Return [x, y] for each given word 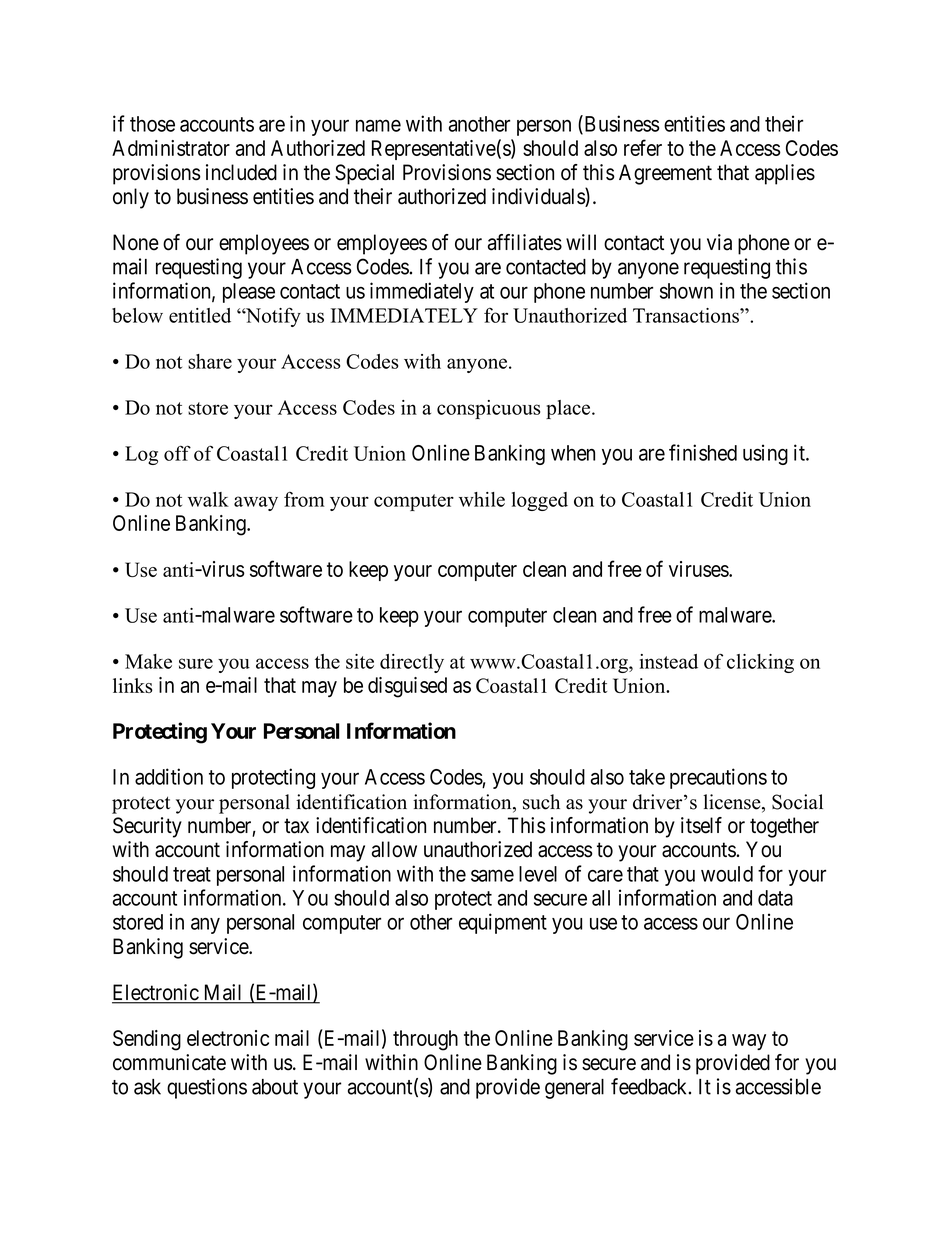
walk [208, 499]
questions [207, 1088]
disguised [407, 687]
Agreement [665, 174]
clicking [760, 663]
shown [686, 291]
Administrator [171, 148]
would [727, 874]
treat [192, 874]
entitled [200, 315]
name [378, 126]
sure [196, 663]
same [492, 875]
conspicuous [488, 409]
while [482, 499]
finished [703, 452]
